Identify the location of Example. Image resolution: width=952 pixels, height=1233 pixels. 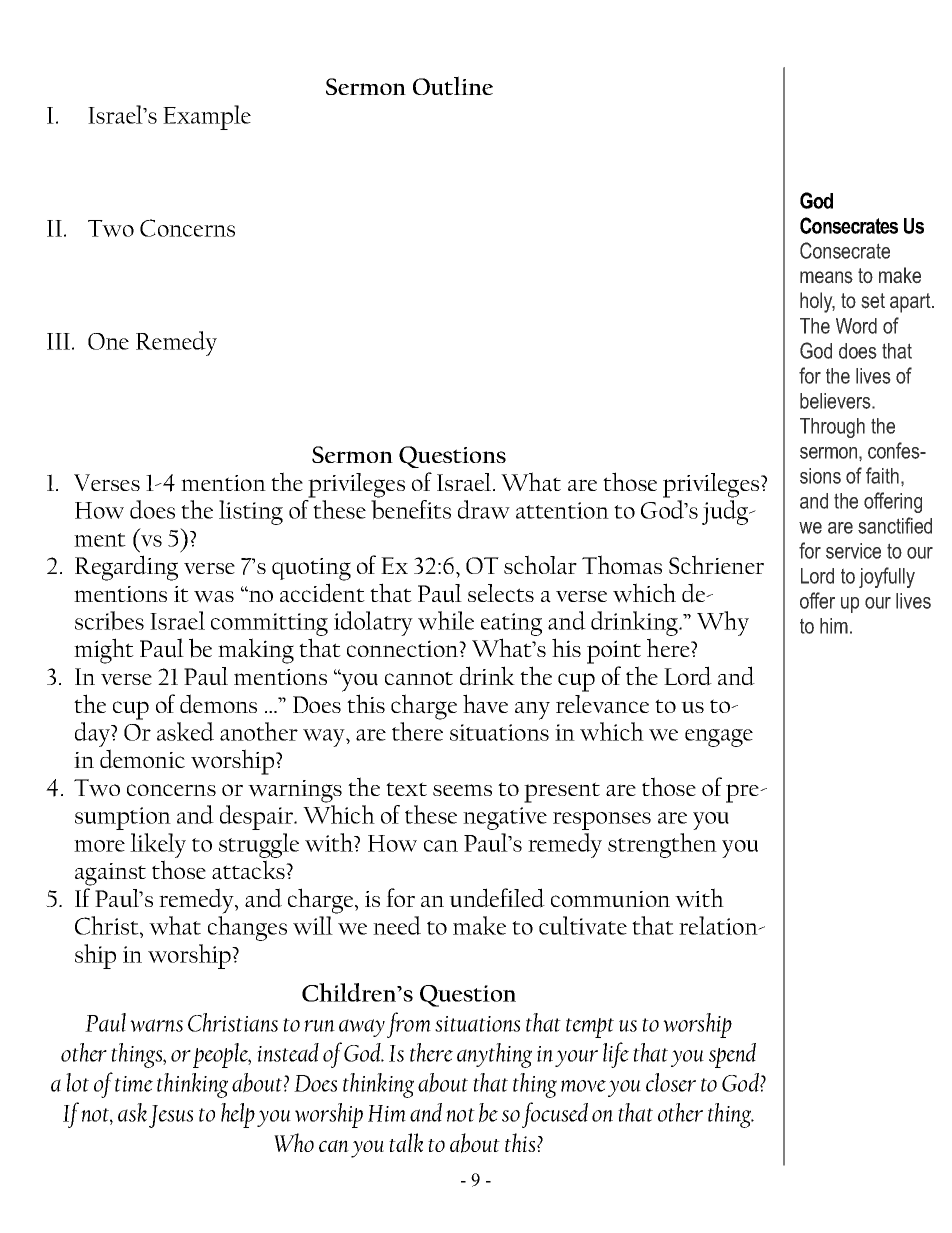
(207, 117).
